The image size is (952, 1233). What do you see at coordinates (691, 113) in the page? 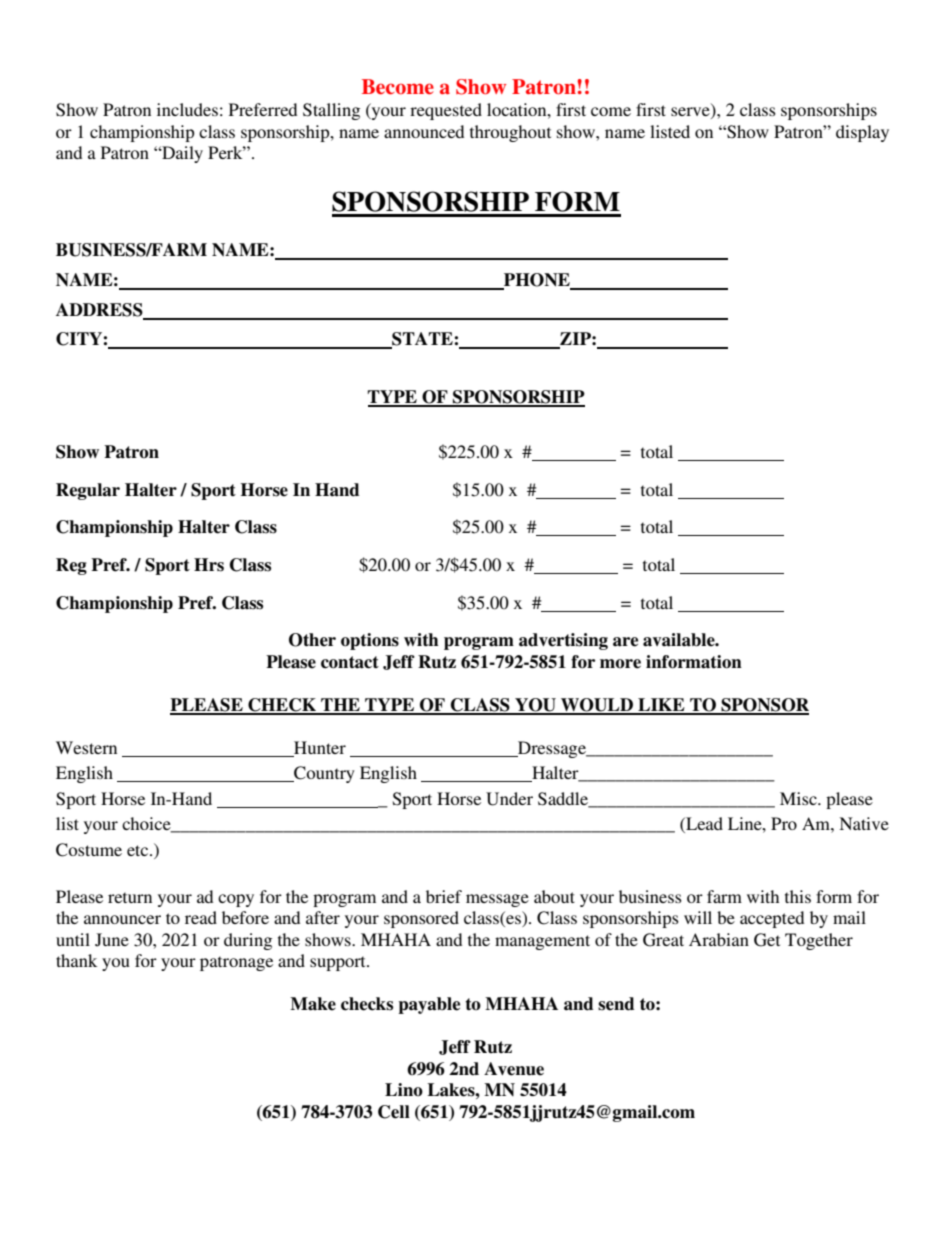
I see `serve` at bounding box center [691, 113].
